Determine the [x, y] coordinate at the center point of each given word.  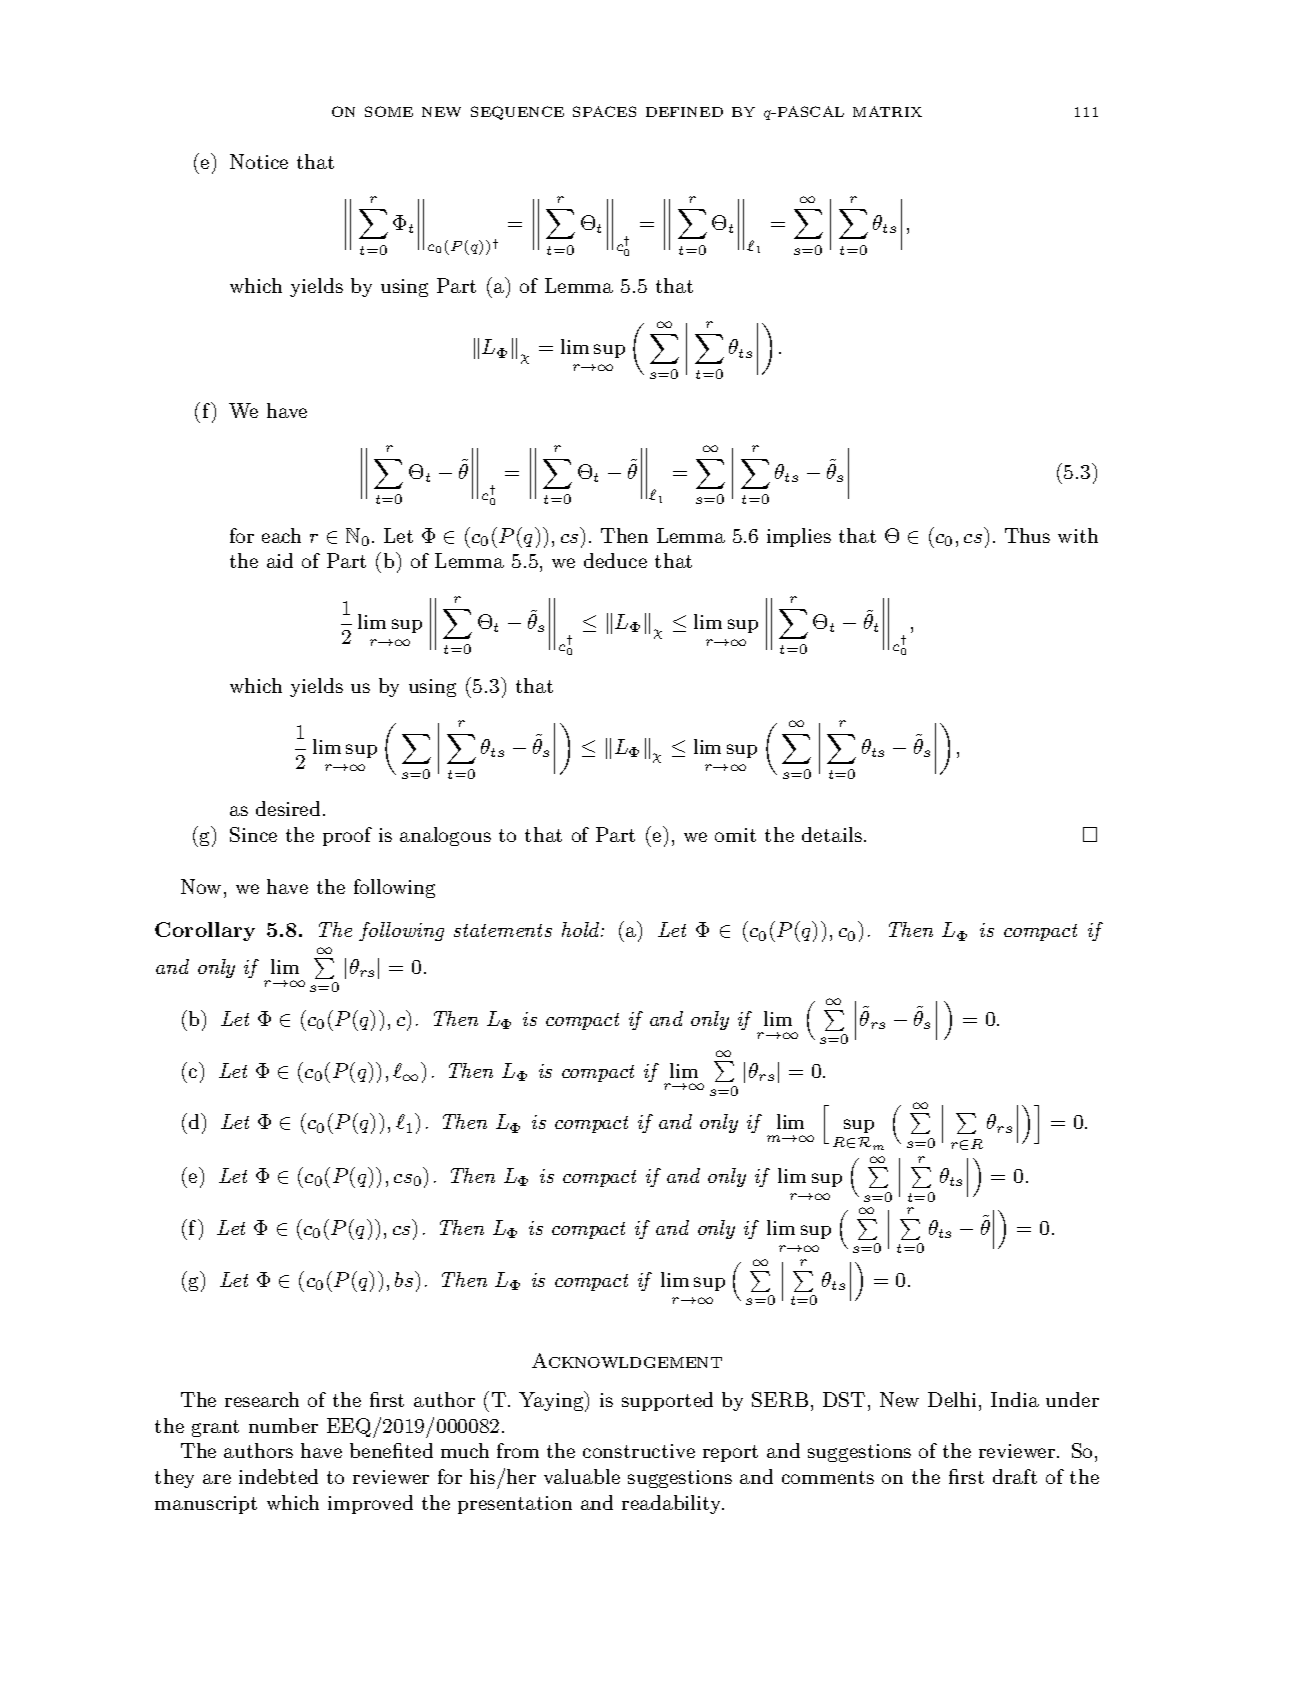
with [1078, 535]
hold [582, 929]
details [832, 834]
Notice [259, 161]
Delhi [952, 1399]
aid [280, 560]
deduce [615, 560]
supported [667, 1401]
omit [735, 835]
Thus [1027, 535]
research [262, 1399]
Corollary [205, 931]
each [281, 535]
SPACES [604, 111]
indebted [278, 1476]
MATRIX [887, 111]
